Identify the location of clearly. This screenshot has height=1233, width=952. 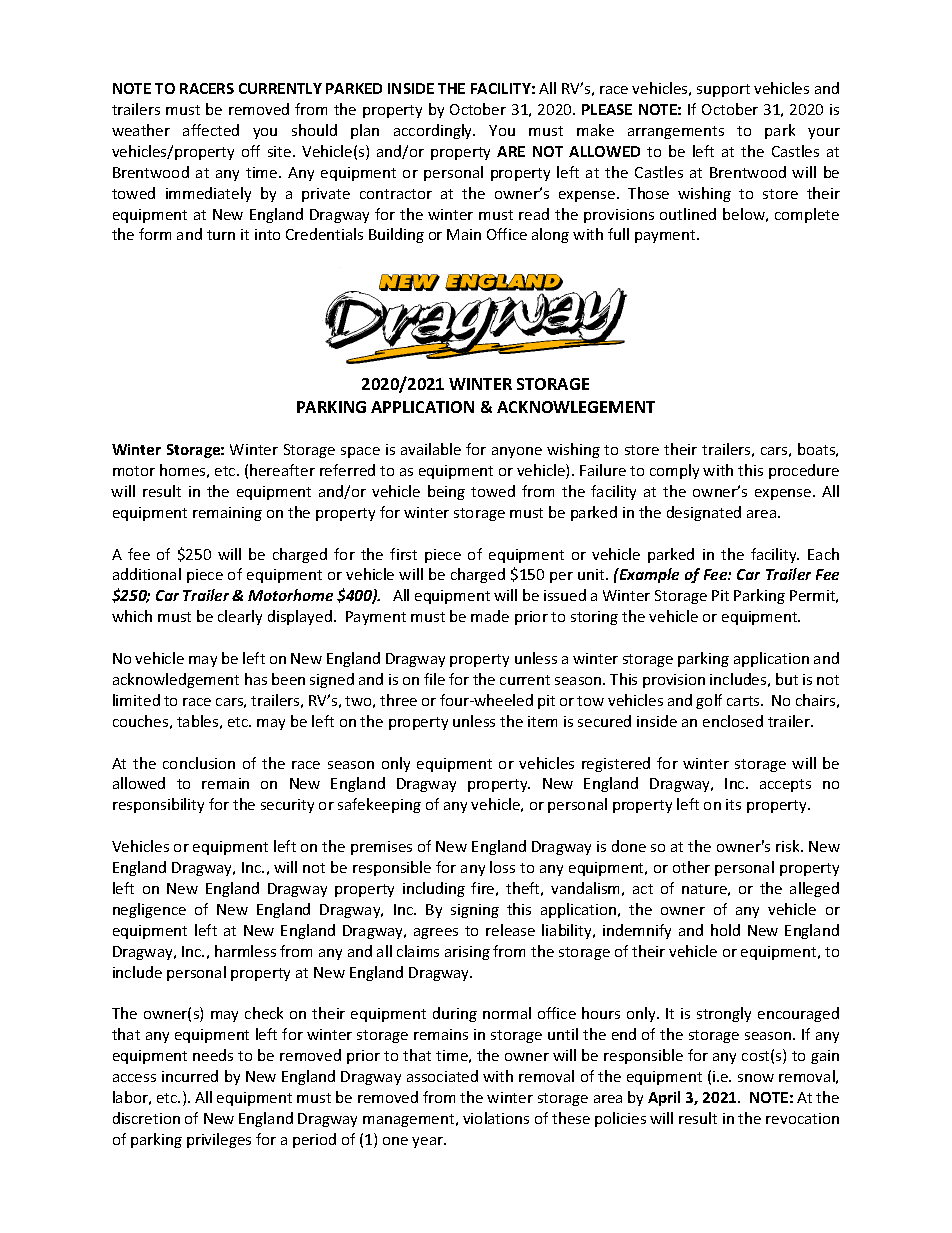
(240, 617).
